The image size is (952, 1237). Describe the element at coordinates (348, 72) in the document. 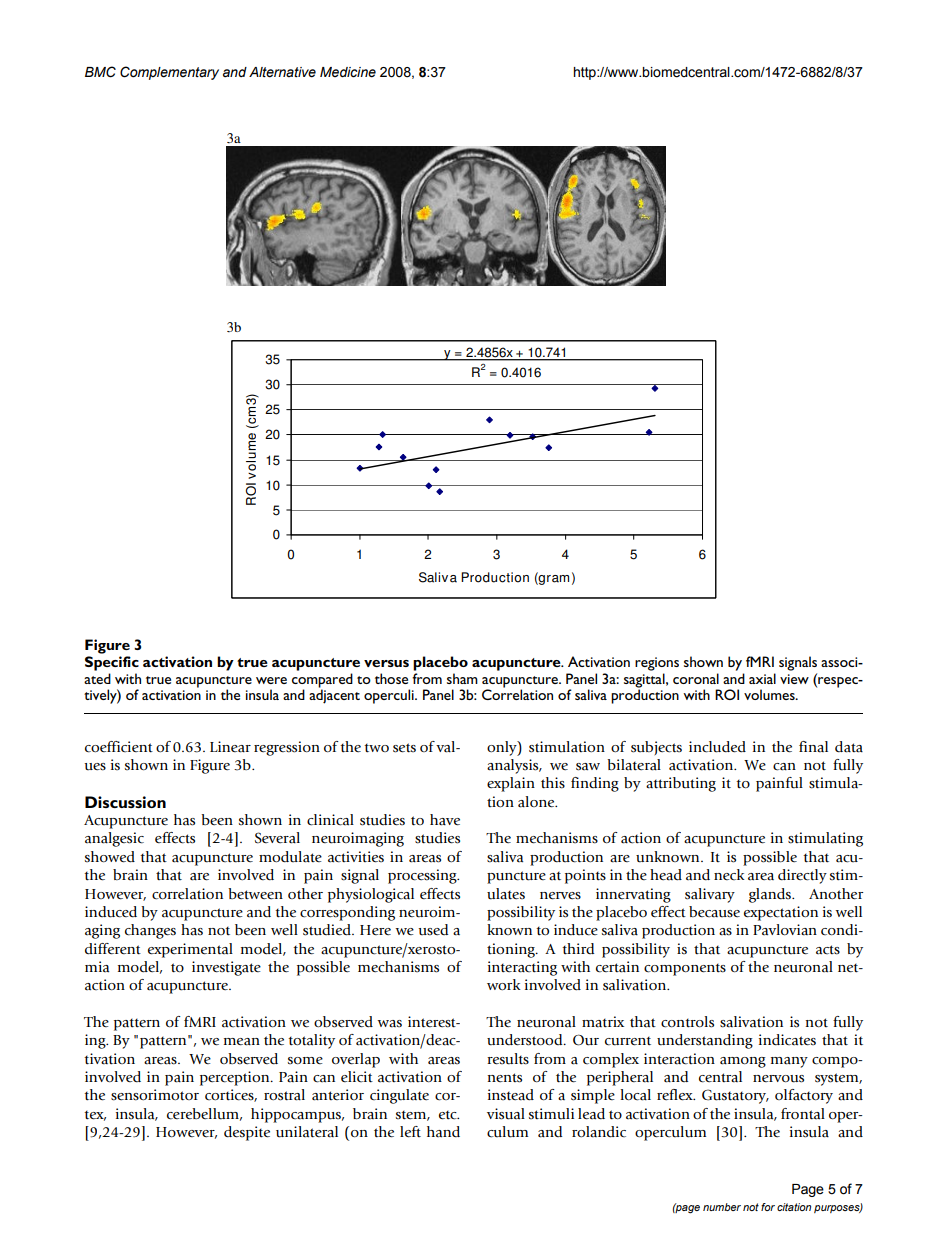

I see `Medicine` at that location.
